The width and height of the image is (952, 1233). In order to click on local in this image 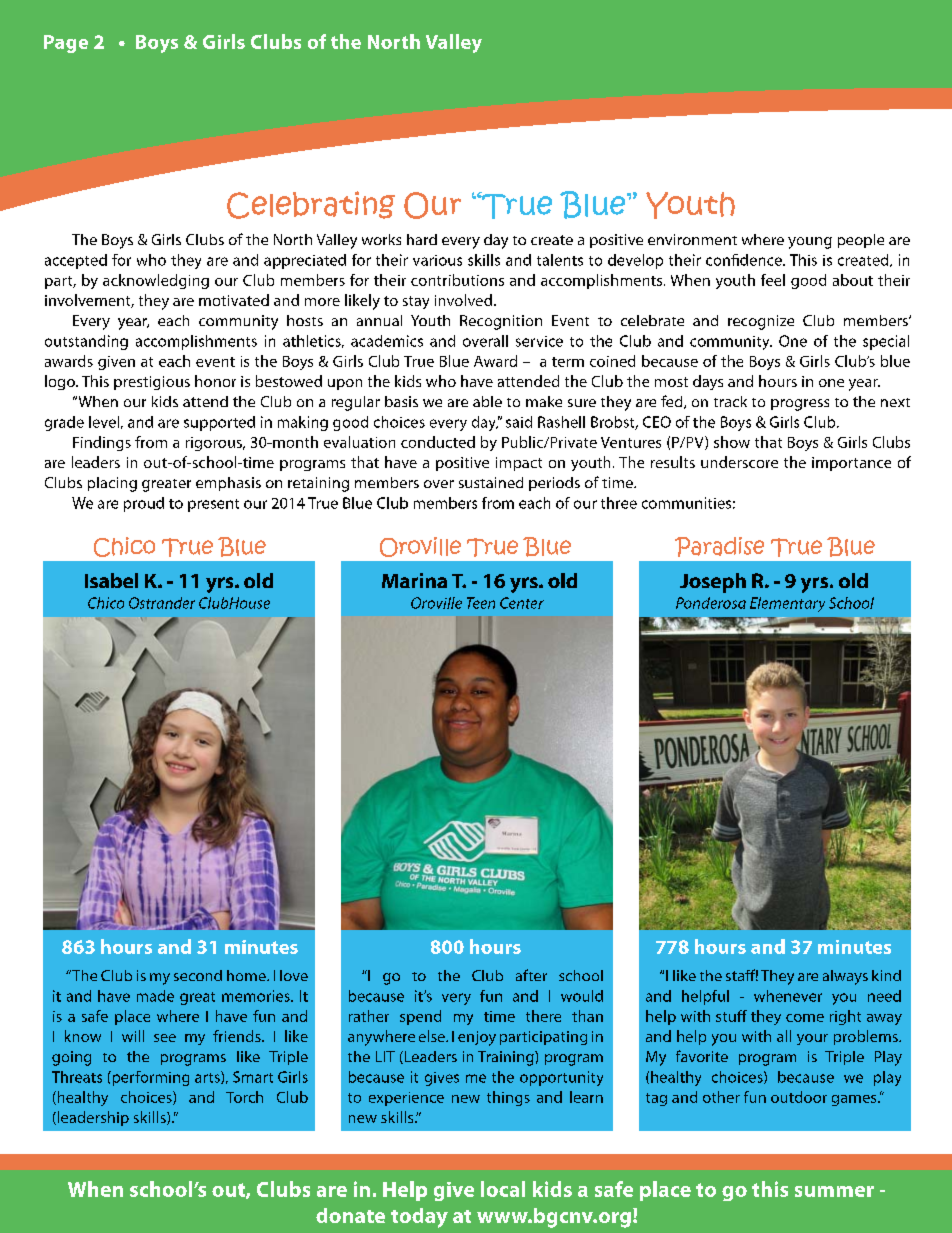, I will do `click(503, 1189)`.
